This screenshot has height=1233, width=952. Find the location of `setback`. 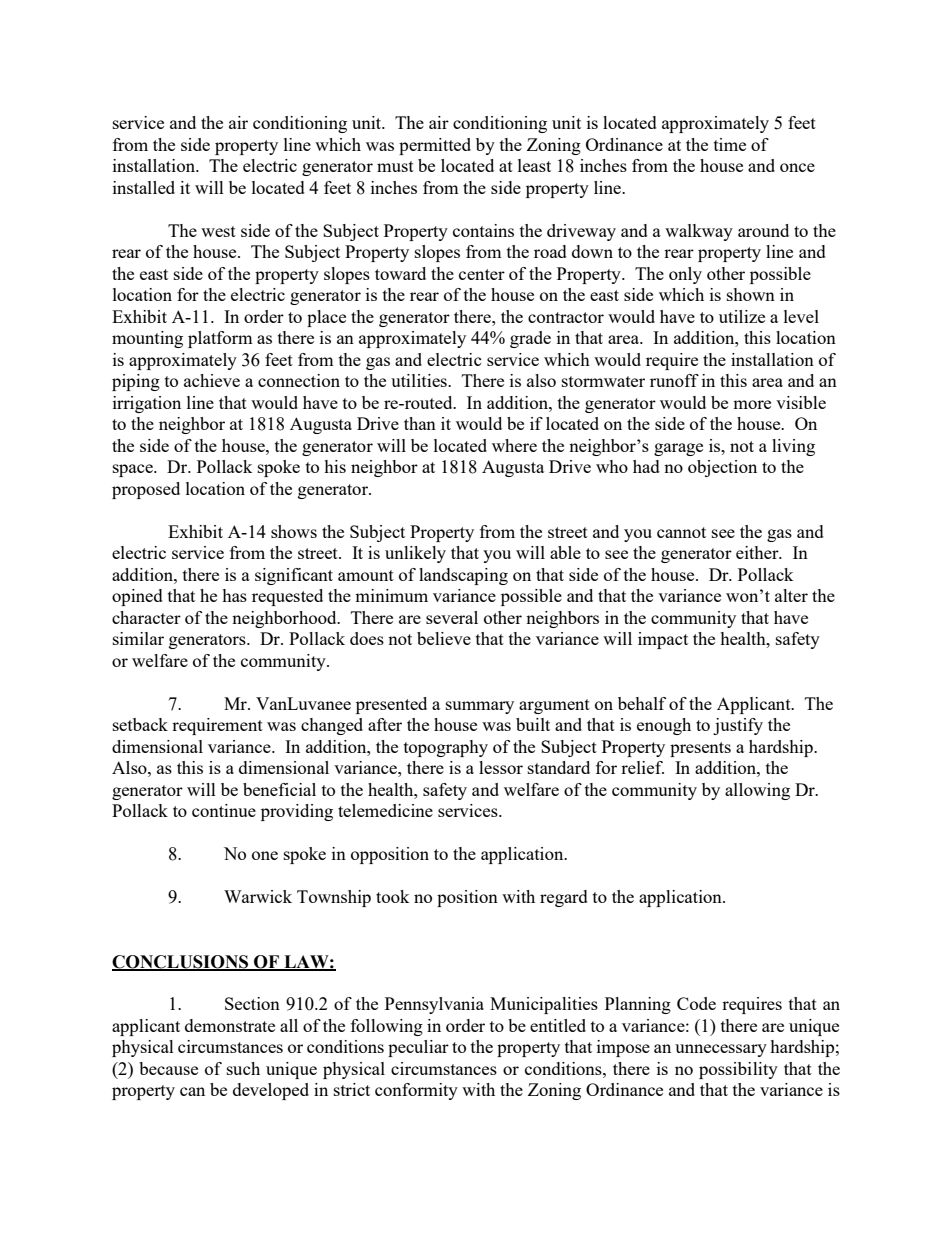

setback is located at coordinates (140, 724).
